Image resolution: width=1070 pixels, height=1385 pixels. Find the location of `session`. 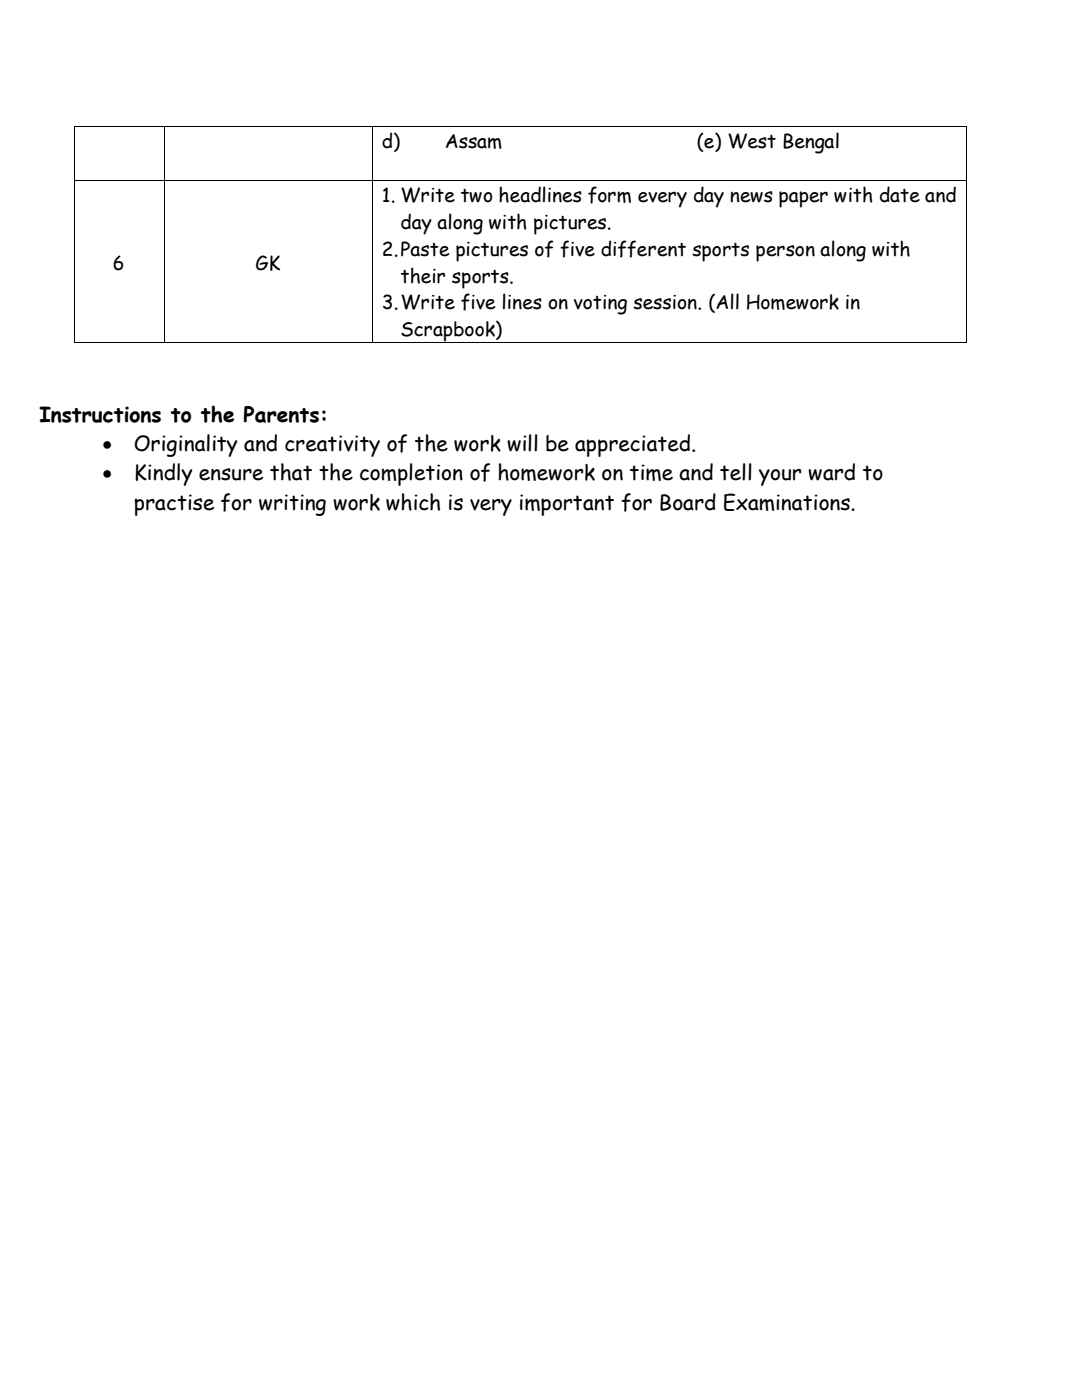

session is located at coordinates (666, 302).
